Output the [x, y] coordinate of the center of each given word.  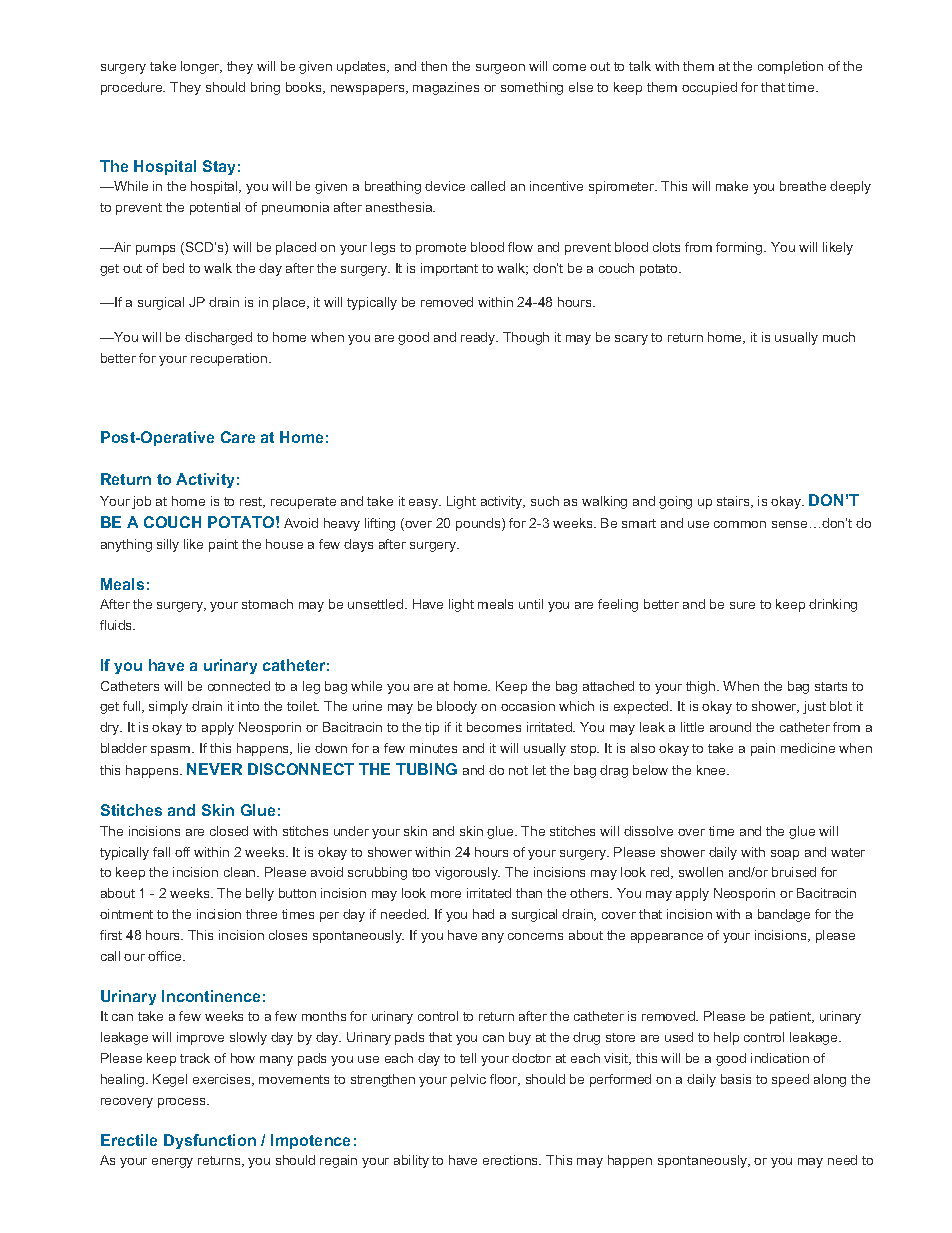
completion [790, 67]
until [531, 604]
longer [201, 67]
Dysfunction [210, 1141]
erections [512, 1160]
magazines [446, 88]
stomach [267, 604]
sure [742, 605]
